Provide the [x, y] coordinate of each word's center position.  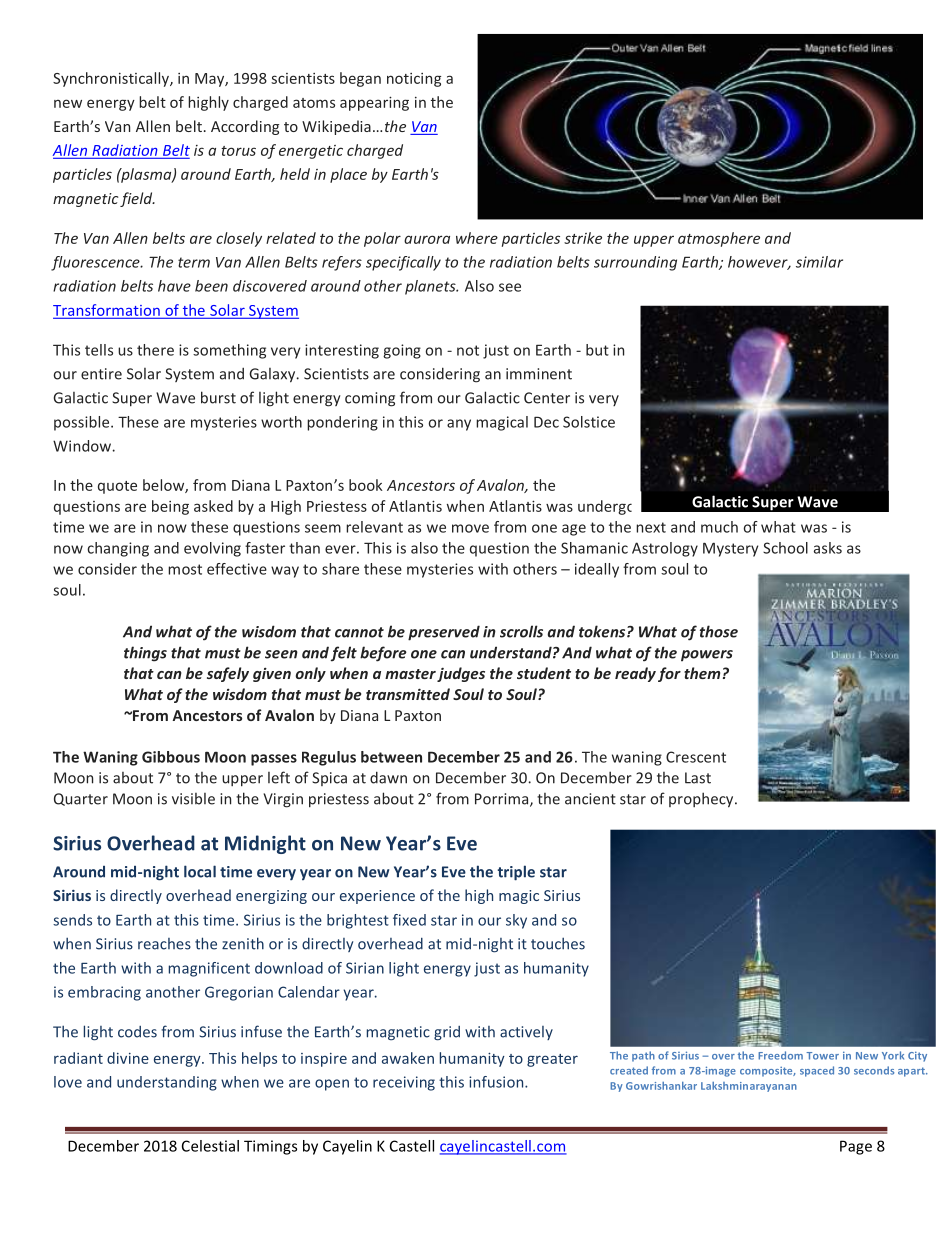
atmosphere [719, 239]
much [719, 527]
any [459, 425]
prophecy [702, 800]
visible [193, 799]
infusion [497, 1082]
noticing [414, 80]
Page [856, 1147]
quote [117, 487]
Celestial [210, 1146]
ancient [590, 799]
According [245, 127]
